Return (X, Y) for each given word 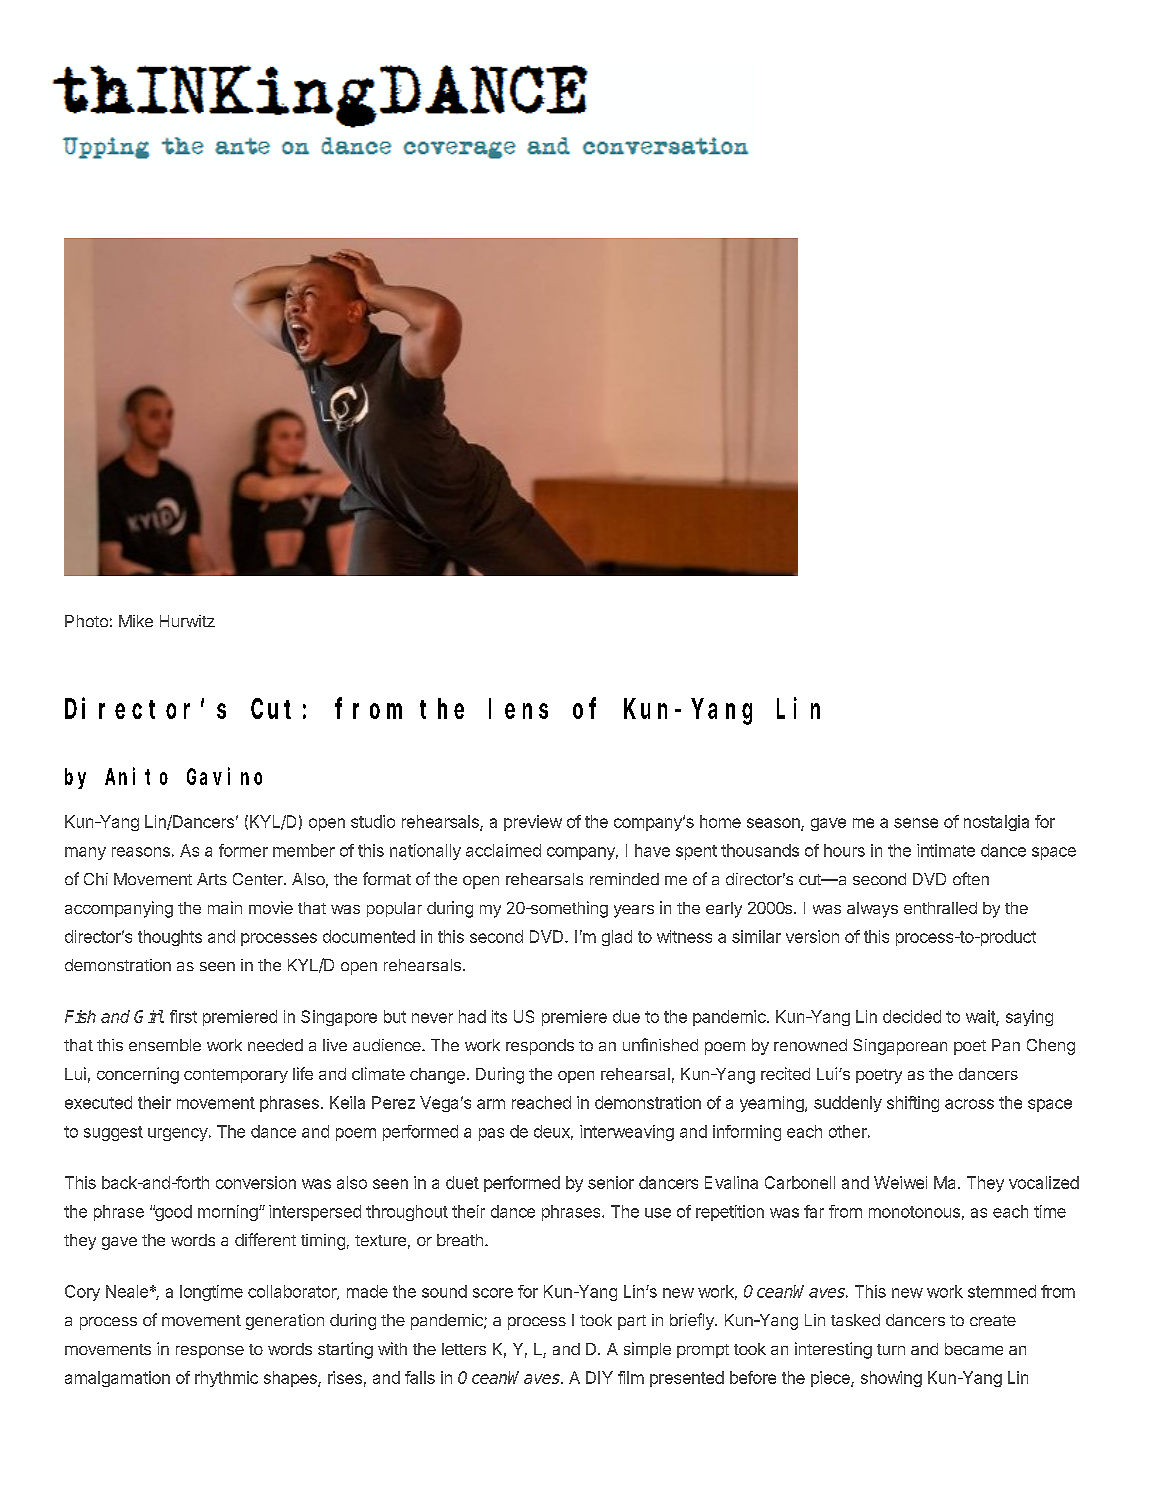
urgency (178, 1134)
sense (916, 823)
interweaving (627, 1133)
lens (518, 709)
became (974, 1349)
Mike (136, 621)
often (971, 878)
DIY (599, 1377)
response (210, 1352)
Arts (212, 879)
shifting (913, 1104)
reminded (624, 879)
